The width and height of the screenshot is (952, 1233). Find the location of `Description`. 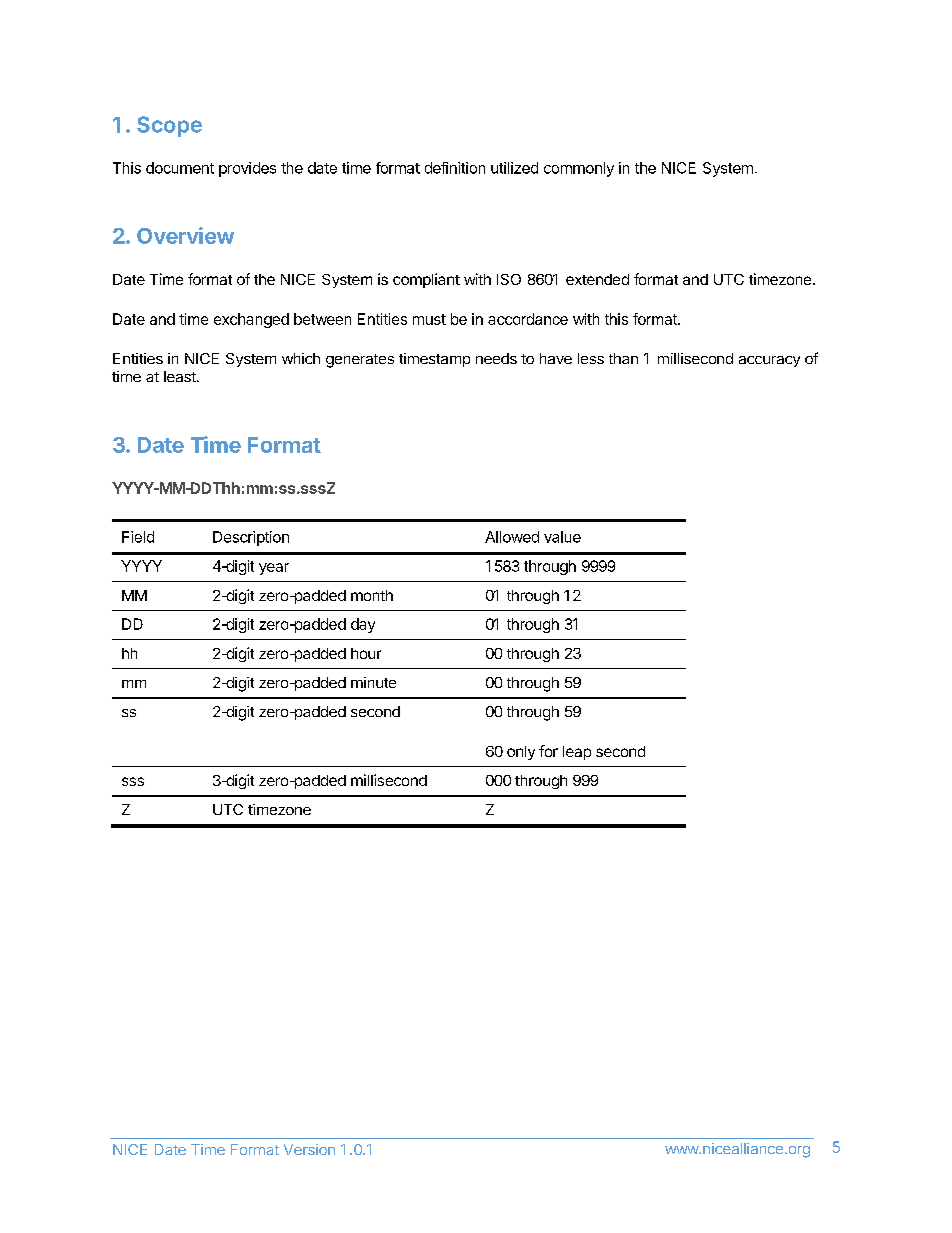

Description is located at coordinates (251, 538).
